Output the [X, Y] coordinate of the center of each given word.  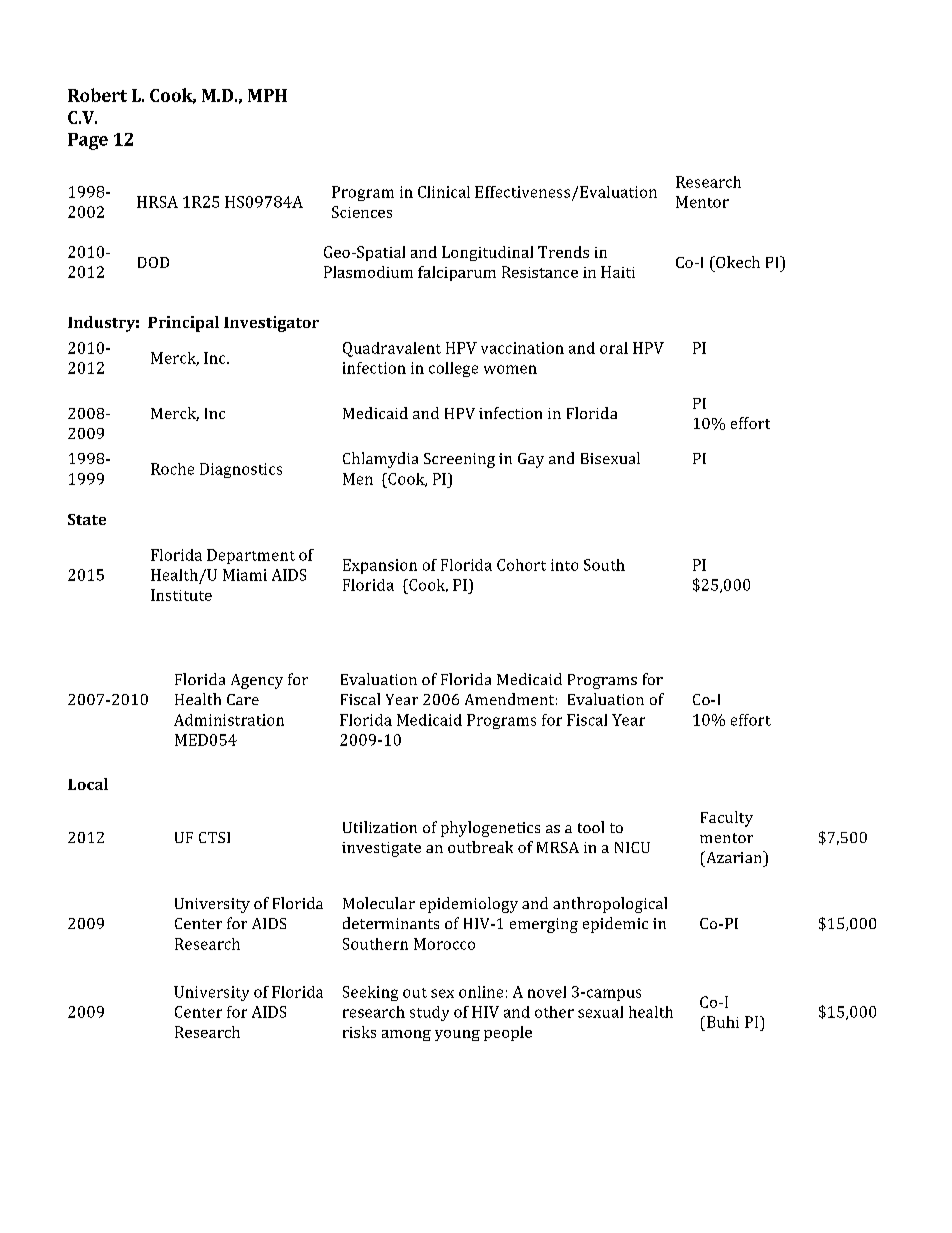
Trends [563, 252]
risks [359, 1032]
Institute [181, 595]
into [564, 565]
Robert [97, 95]
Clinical [444, 192]
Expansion [380, 566]
